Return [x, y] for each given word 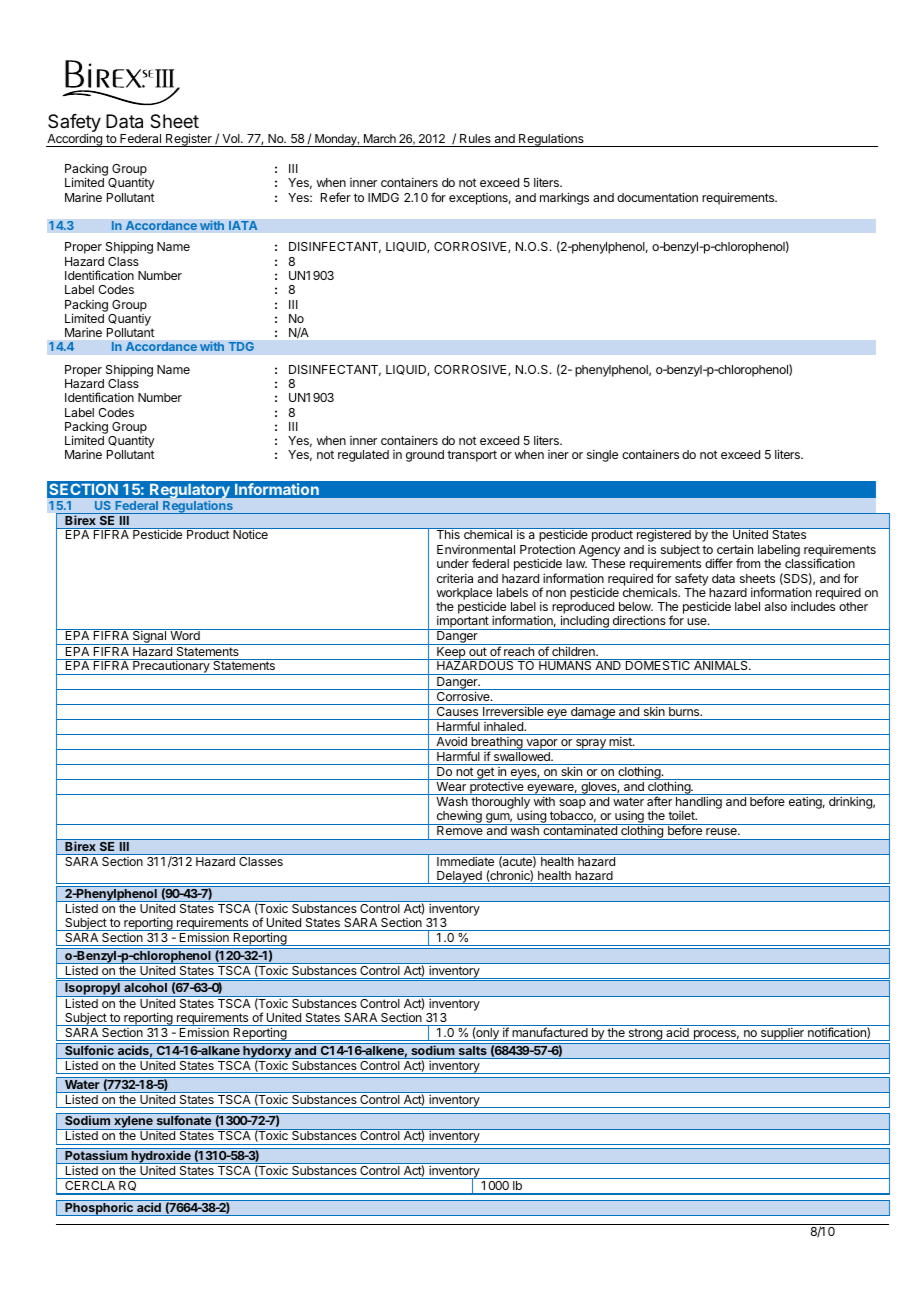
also [776, 606]
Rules [475, 138]
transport [472, 456]
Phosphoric [99, 1209]
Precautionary [171, 667]
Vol [232, 138]
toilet [682, 815]
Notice [250, 534]
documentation [657, 197]
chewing [459, 817]
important [463, 622]
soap [572, 805]
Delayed [459, 877]
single [602, 455]
